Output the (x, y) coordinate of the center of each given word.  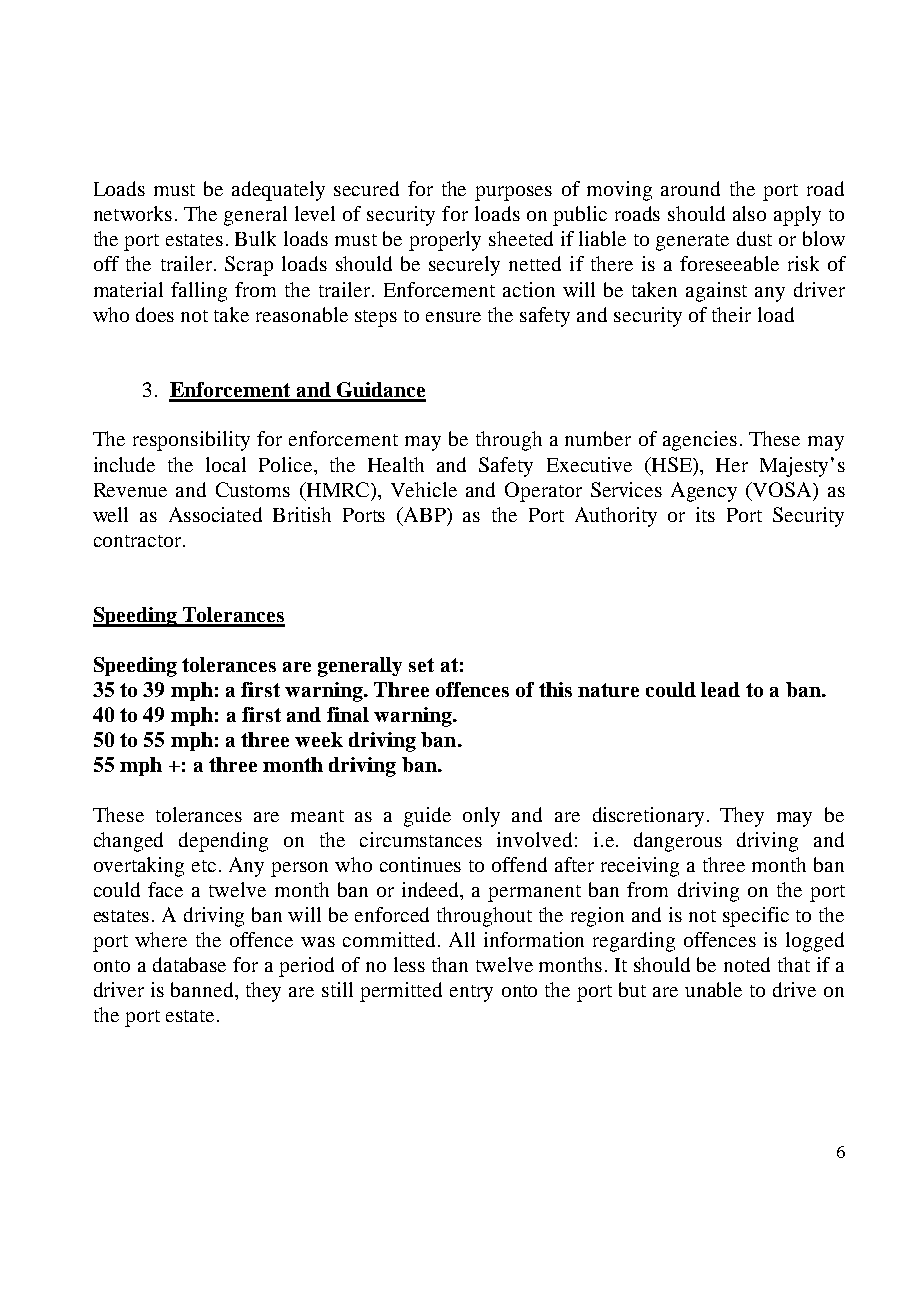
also (749, 213)
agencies (700, 441)
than (450, 964)
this (555, 689)
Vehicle (424, 489)
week (319, 739)
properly (445, 241)
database (189, 964)
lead (720, 689)
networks (133, 213)
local (226, 464)
